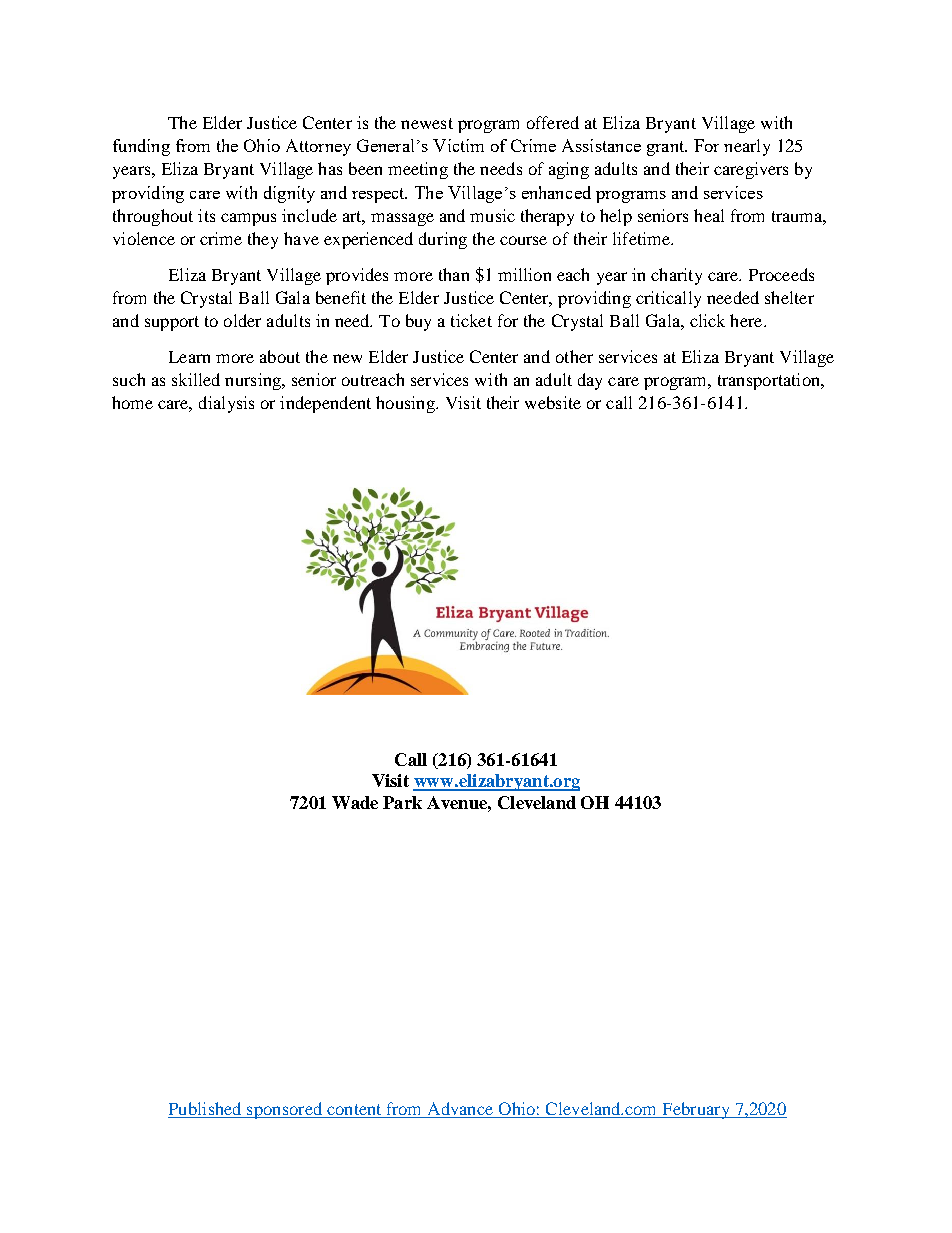 This page has width=952, height=1233. What do you see at coordinates (354, 1111) in the page?
I see `content` at bounding box center [354, 1111].
